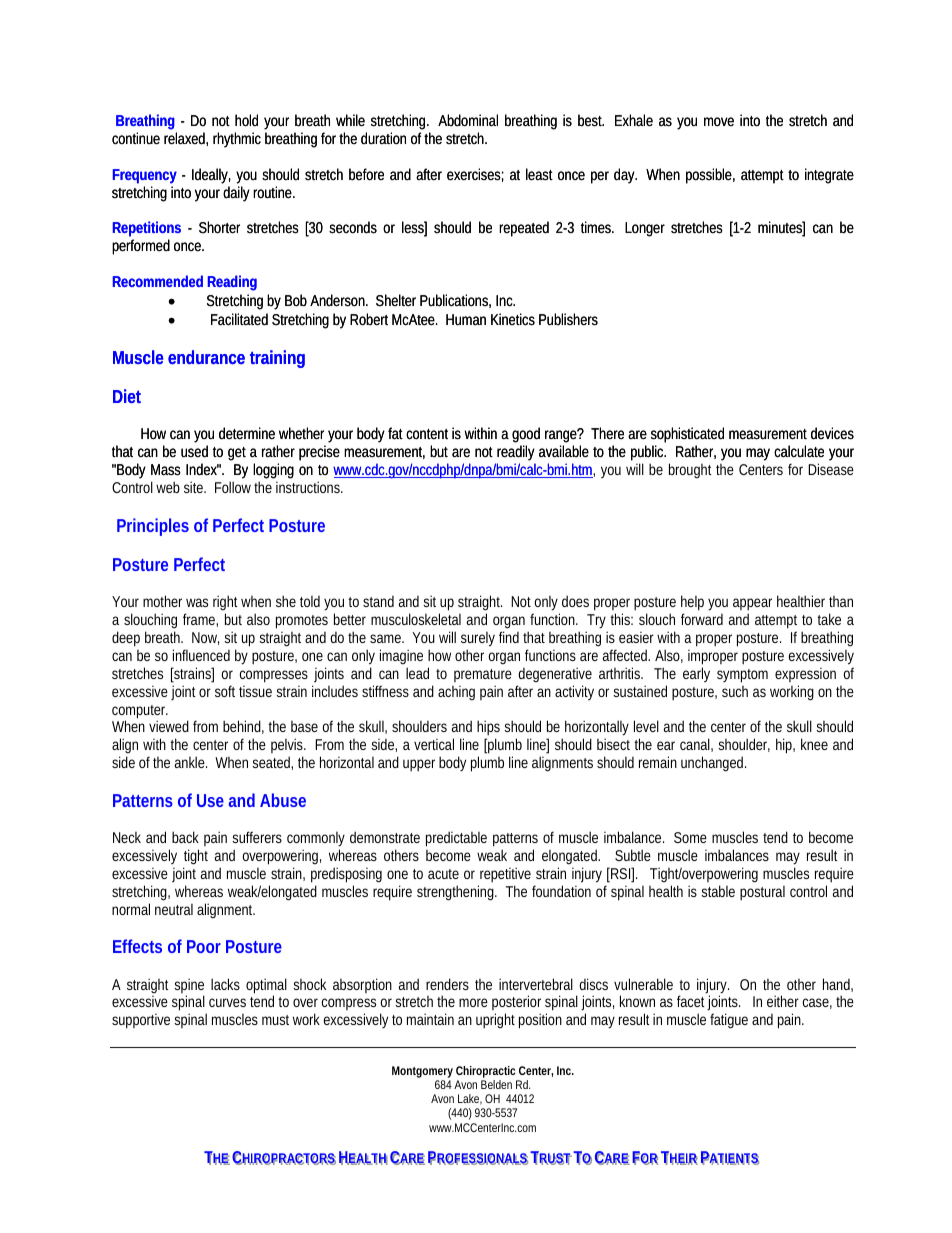 The height and width of the document is (1233, 952). I want to click on daily, so click(236, 194).
